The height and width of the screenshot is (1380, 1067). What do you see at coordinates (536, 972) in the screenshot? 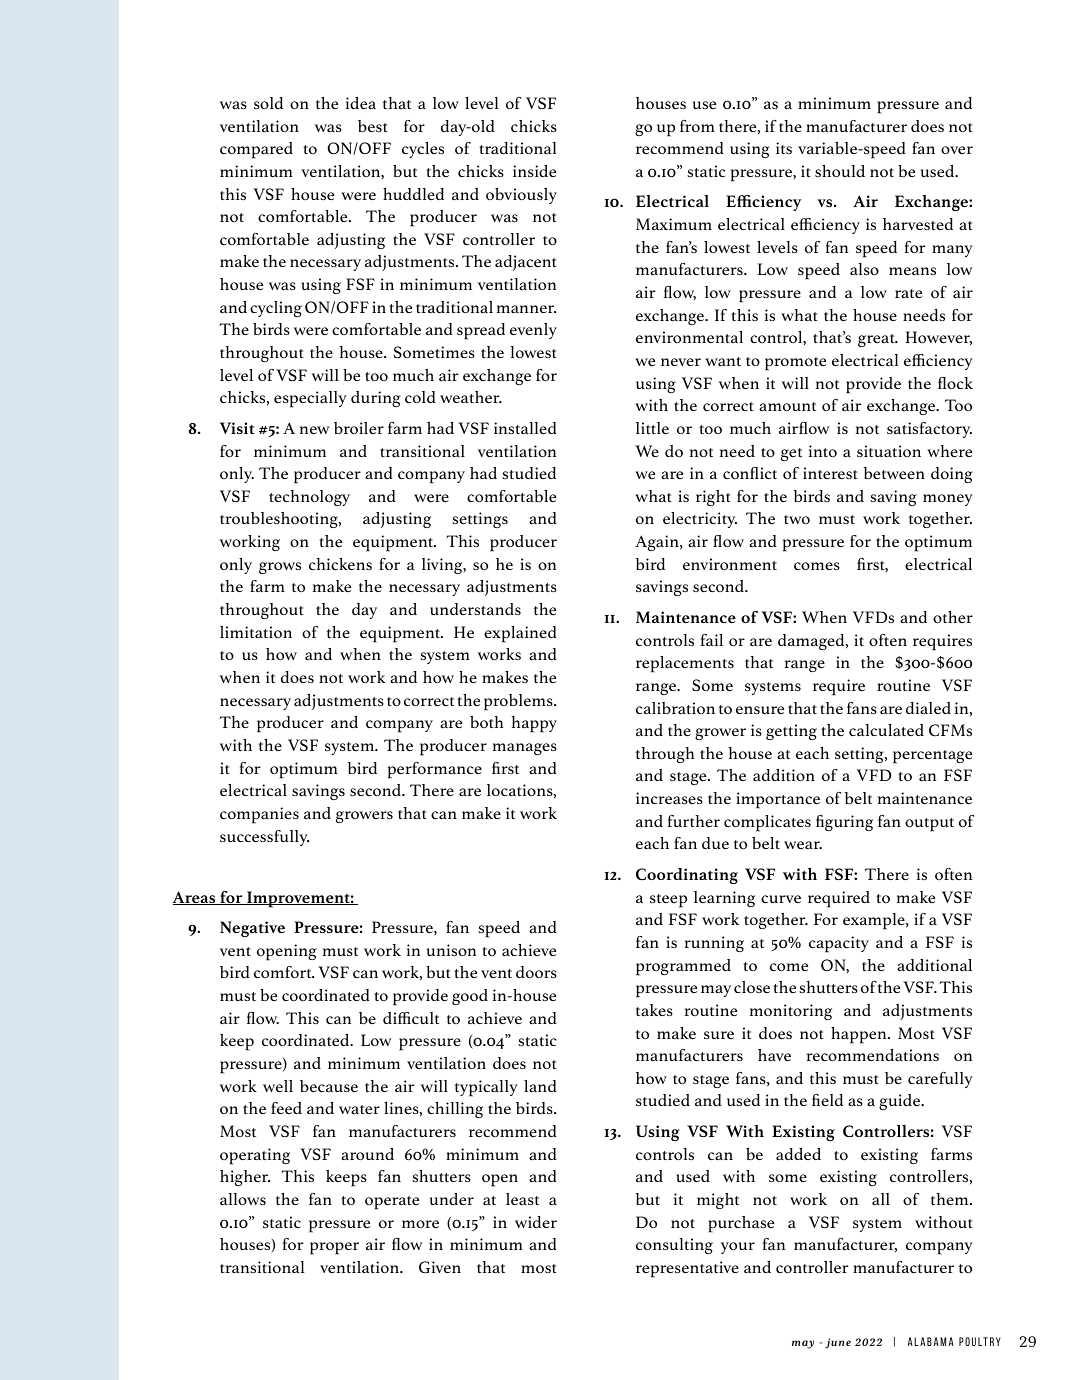
I see `doors` at bounding box center [536, 972].
